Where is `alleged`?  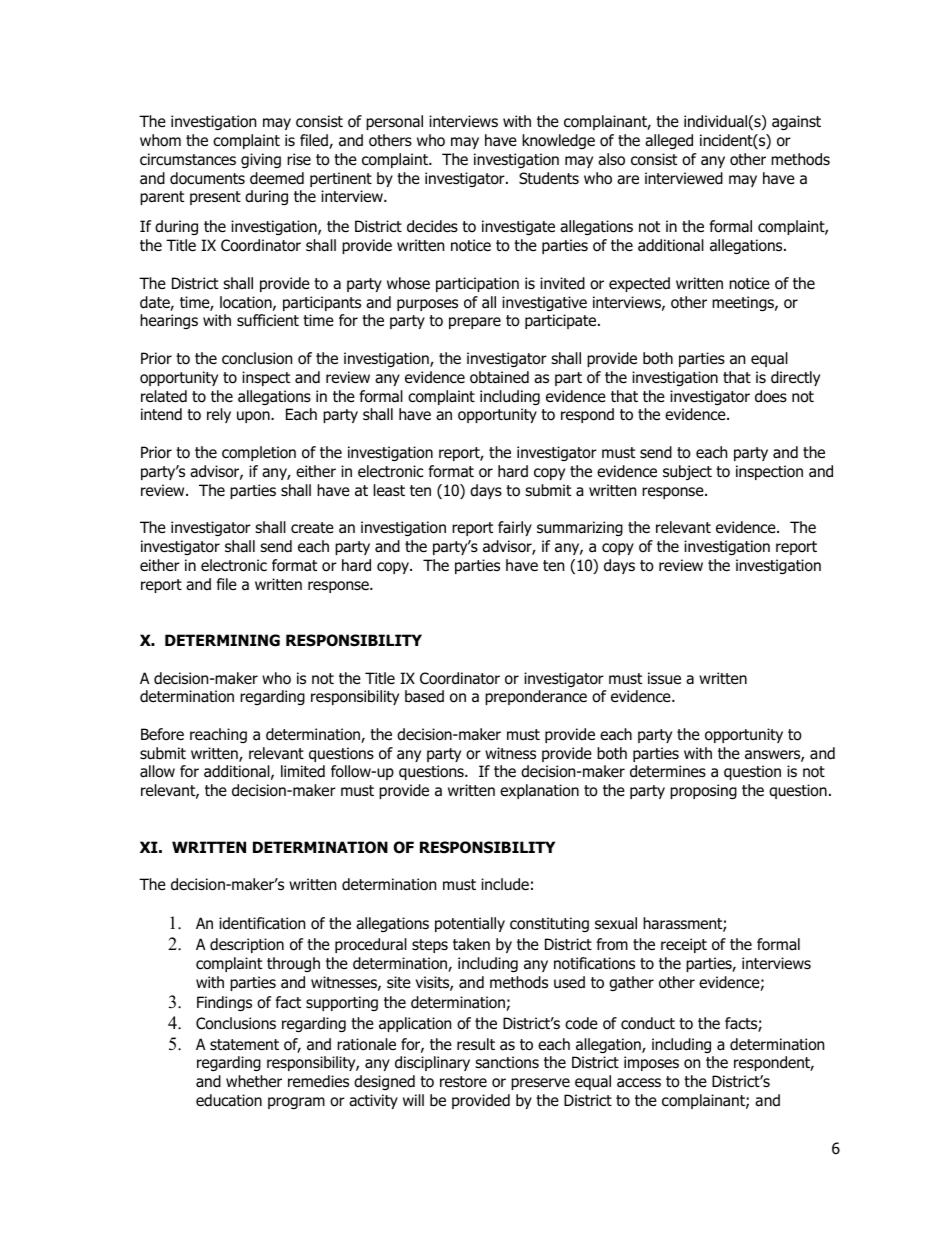 alleged is located at coordinates (669, 141).
